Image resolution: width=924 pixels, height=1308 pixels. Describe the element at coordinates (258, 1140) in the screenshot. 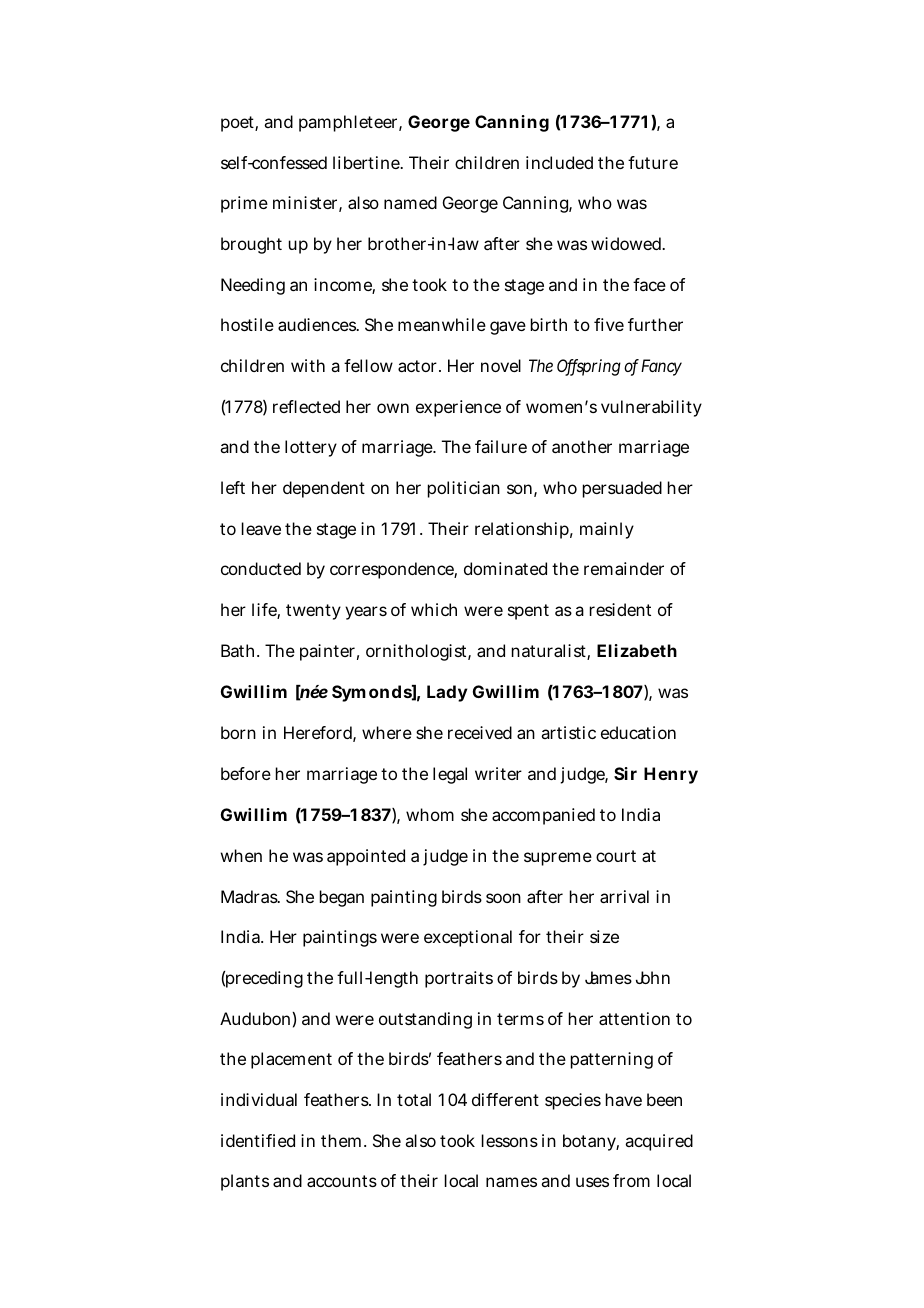

I see `identified` at that location.
